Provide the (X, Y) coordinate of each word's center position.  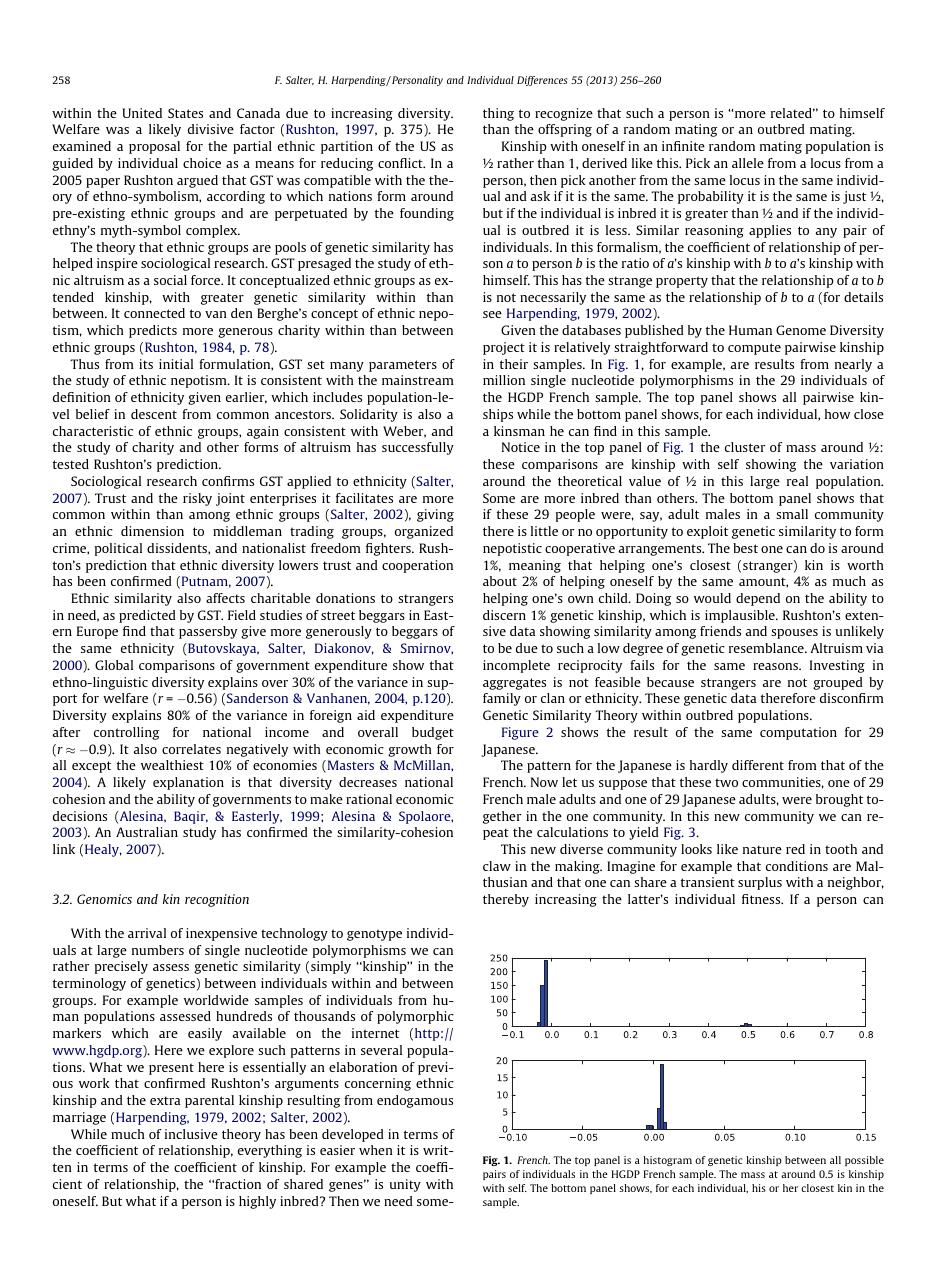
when (376, 1150)
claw (497, 866)
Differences (542, 81)
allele (748, 163)
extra (165, 1100)
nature (762, 849)
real (797, 481)
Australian (147, 832)
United (142, 113)
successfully (418, 448)
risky (197, 499)
